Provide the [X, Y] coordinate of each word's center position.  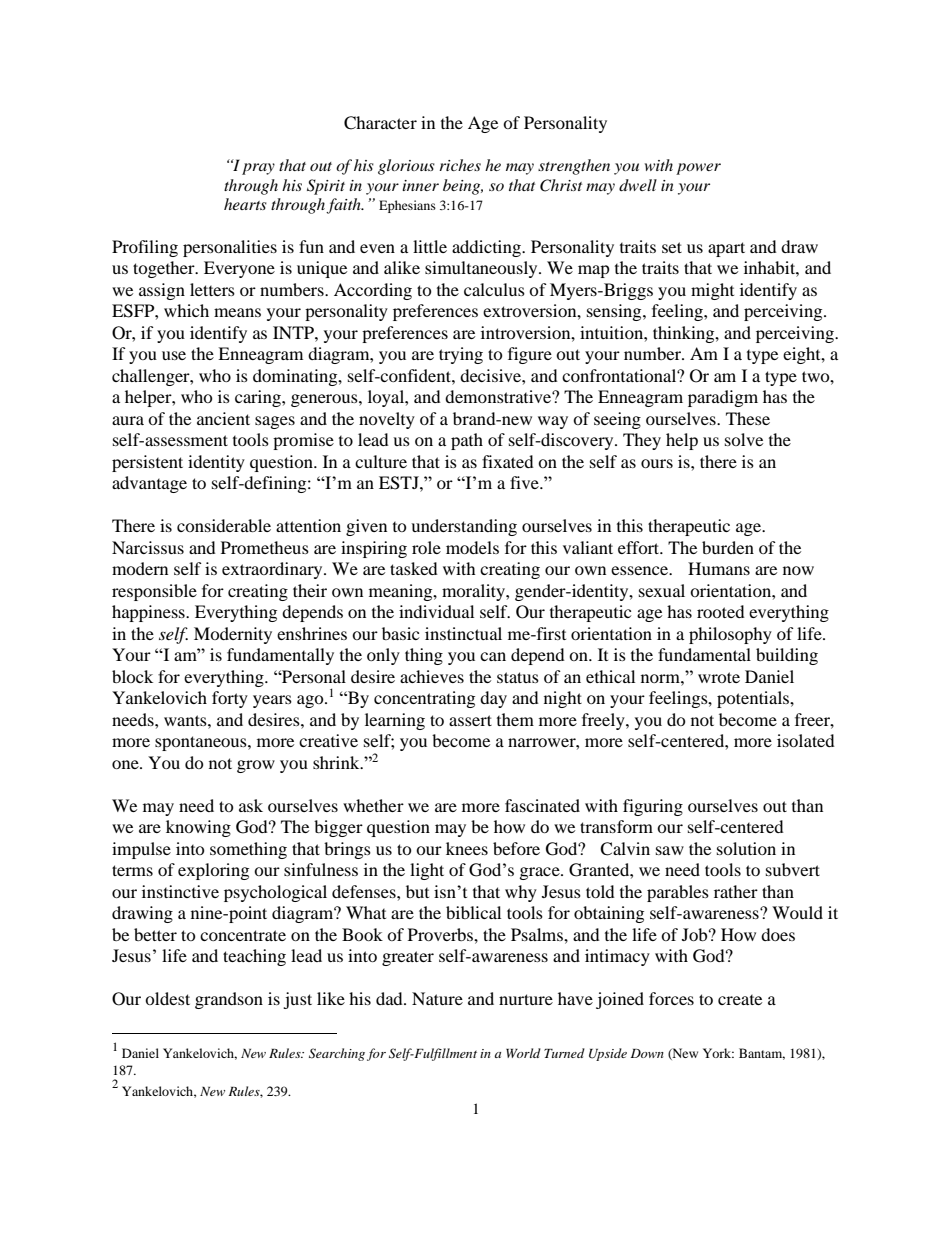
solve [744, 439]
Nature [437, 998]
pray [258, 169]
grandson [229, 1000]
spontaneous [202, 743]
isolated [806, 740]
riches [460, 165]
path [467, 441]
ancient [223, 418]
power [698, 169]
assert [470, 720]
